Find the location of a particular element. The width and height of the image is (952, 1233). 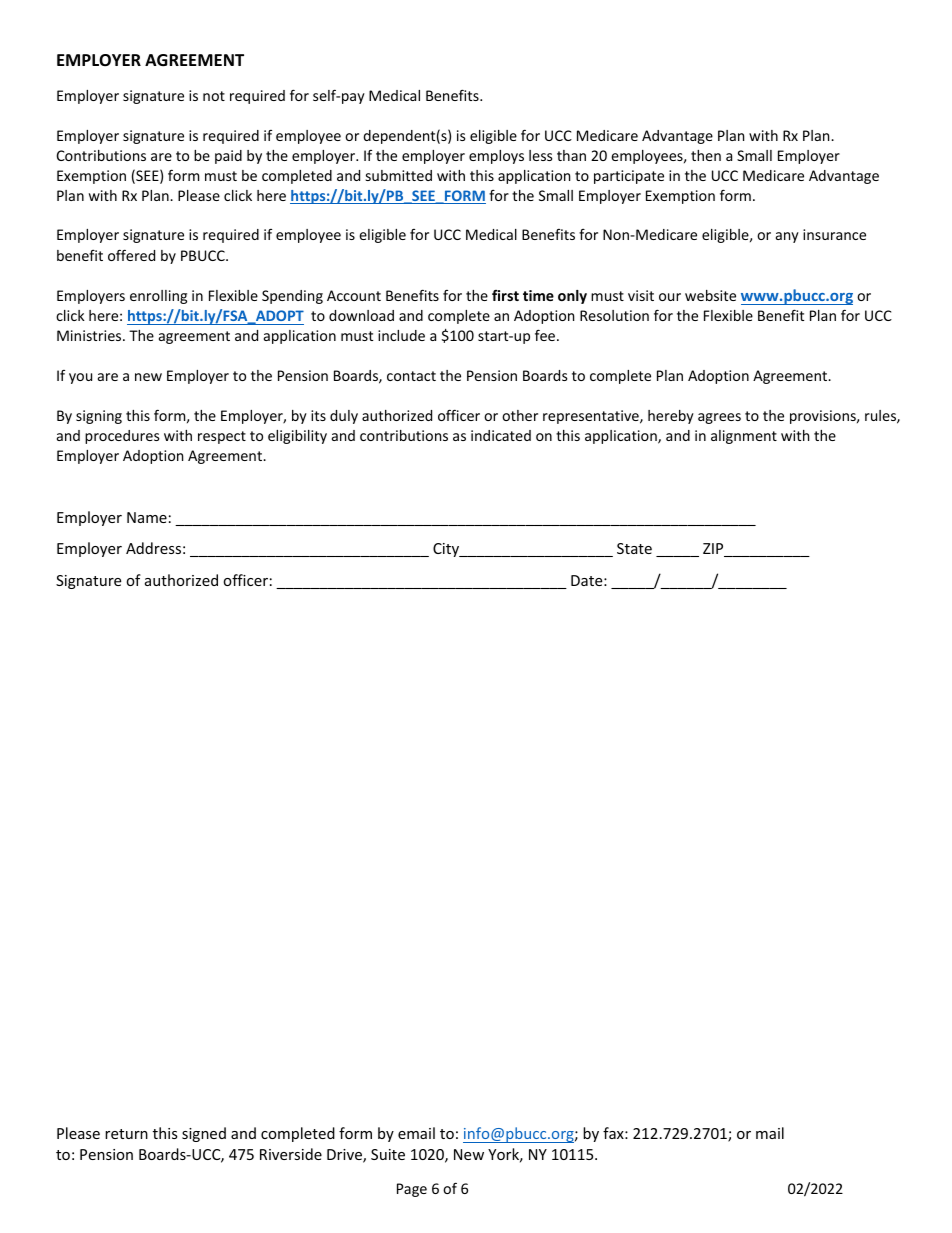

then is located at coordinates (706, 155).
